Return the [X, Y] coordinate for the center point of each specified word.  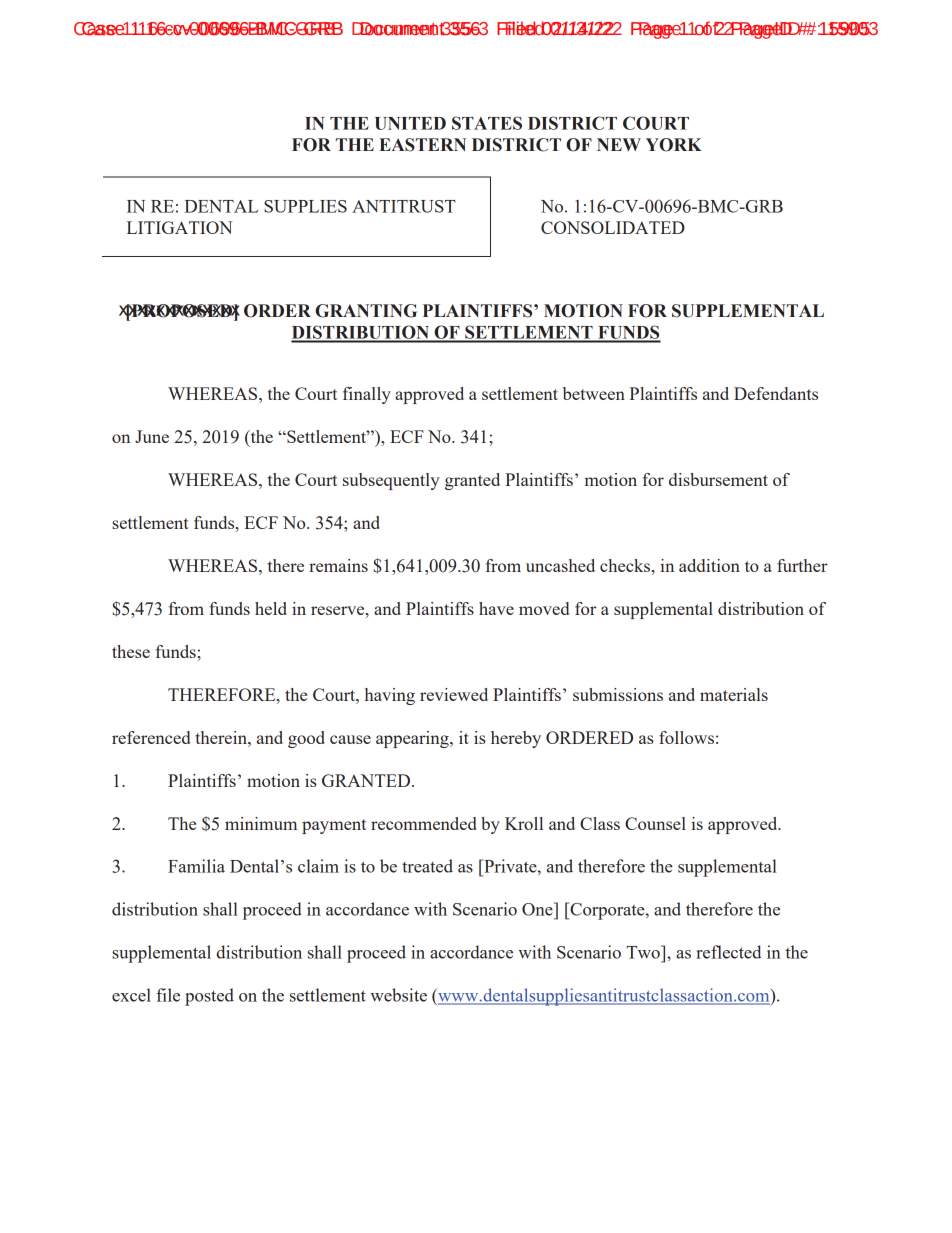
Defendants [776, 393]
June [152, 436]
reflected [728, 952]
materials [734, 694]
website [398, 995]
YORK [674, 145]
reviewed [454, 694]
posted [209, 997]
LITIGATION [180, 227]
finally [367, 395]
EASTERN [422, 145]
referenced [151, 737]
